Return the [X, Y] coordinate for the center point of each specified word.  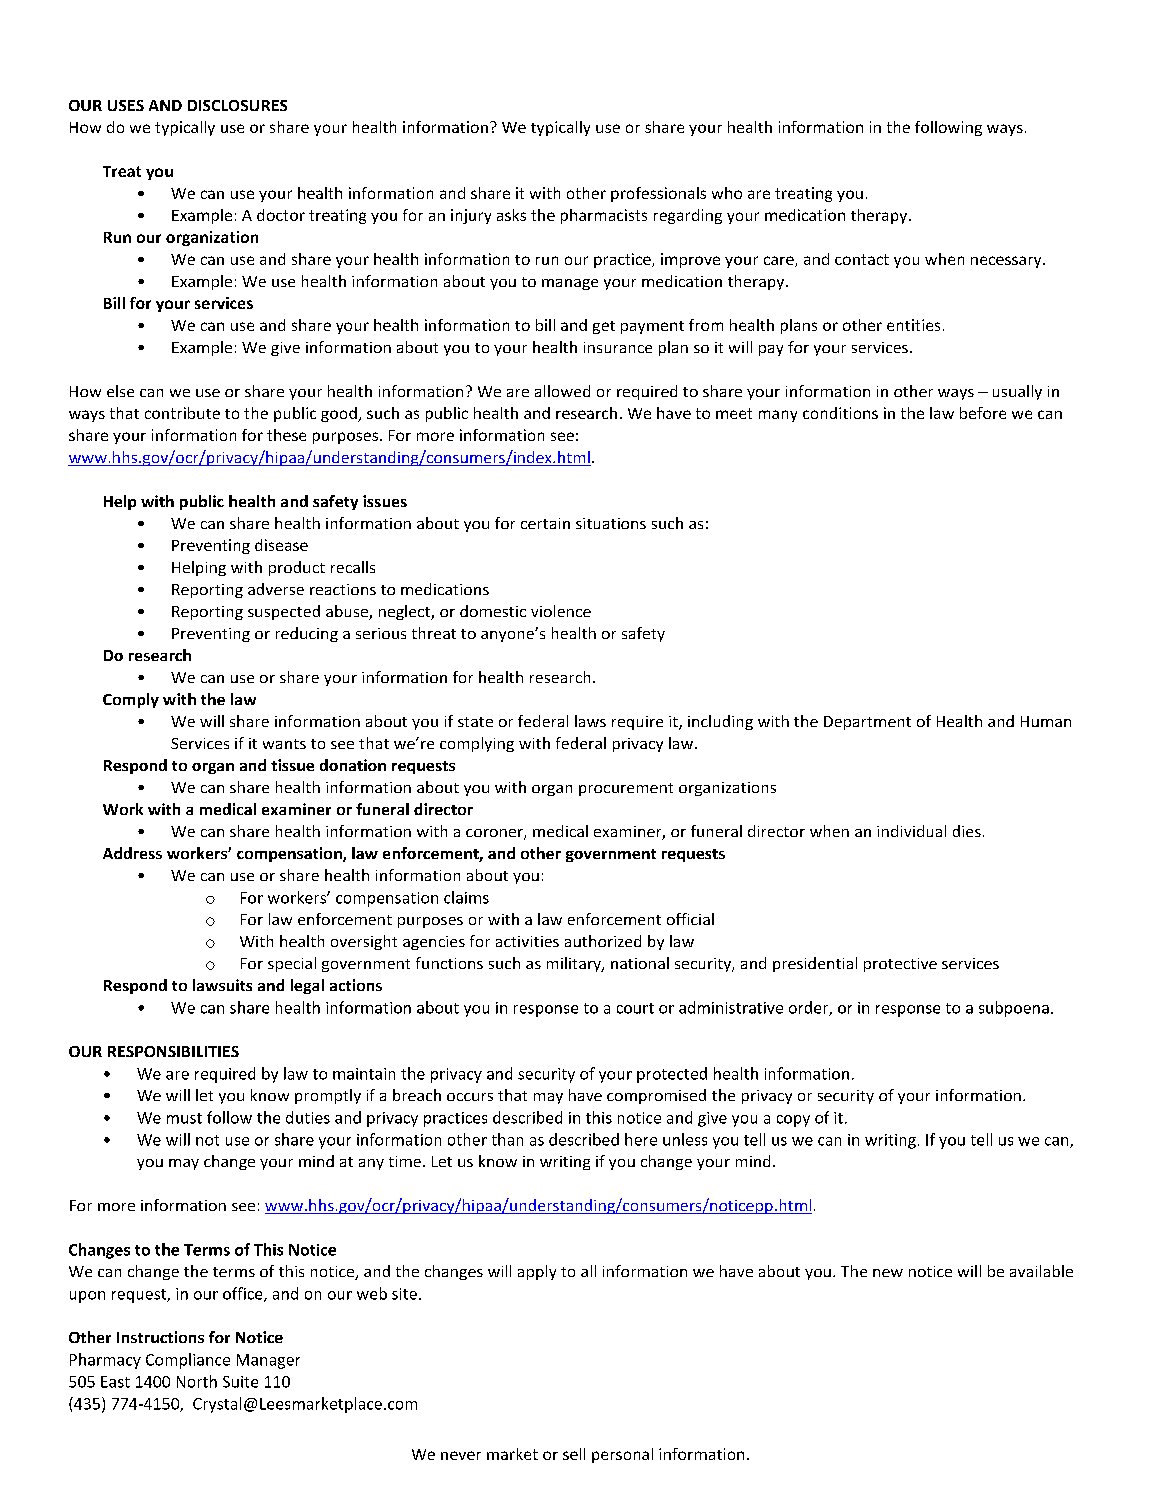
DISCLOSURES [237, 105]
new [888, 1273]
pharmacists [604, 216]
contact [862, 259]
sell [574, 1454]
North [197, 1381]
